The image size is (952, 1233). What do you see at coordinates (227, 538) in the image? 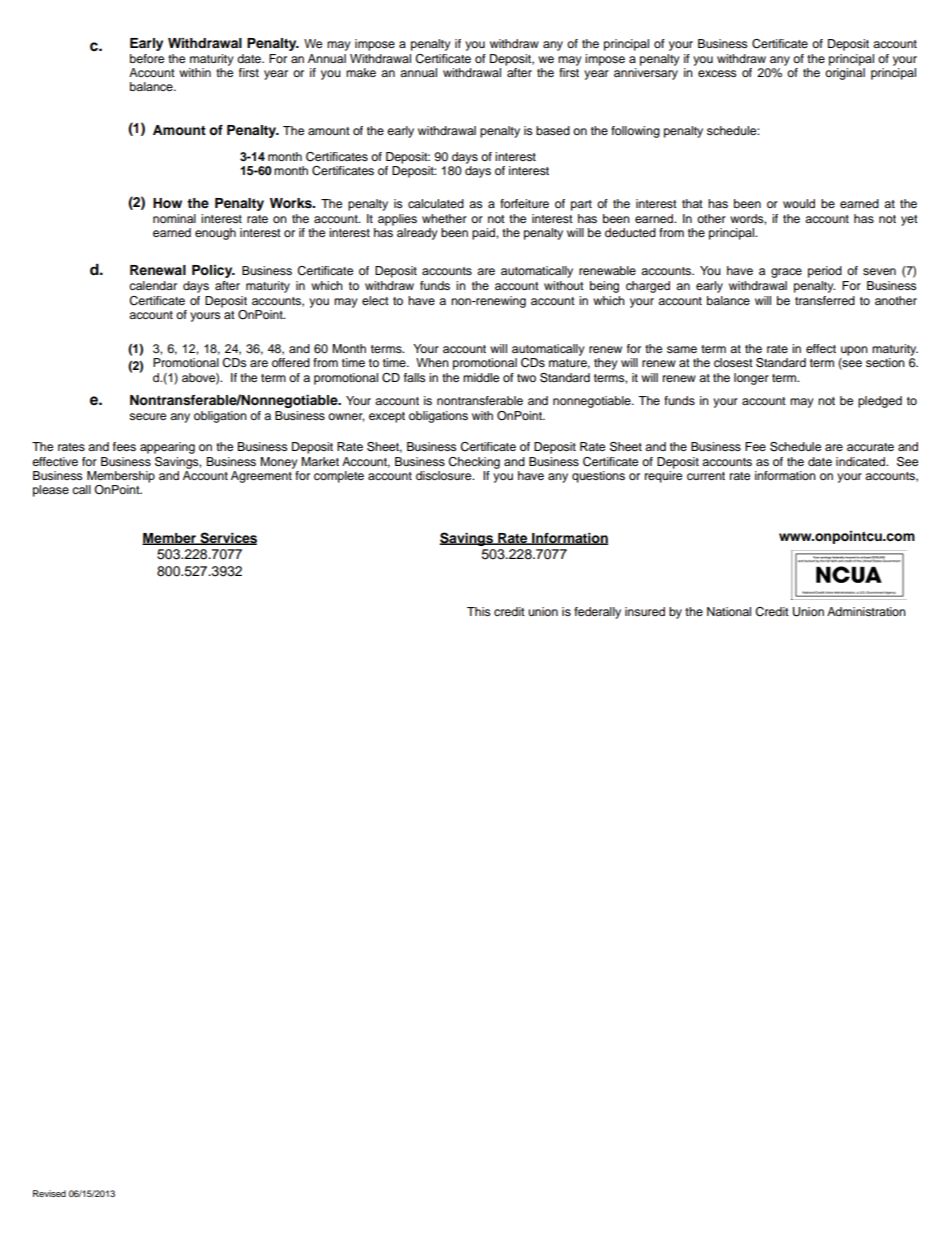
I see `Services` at bounding box center [227, 538].
